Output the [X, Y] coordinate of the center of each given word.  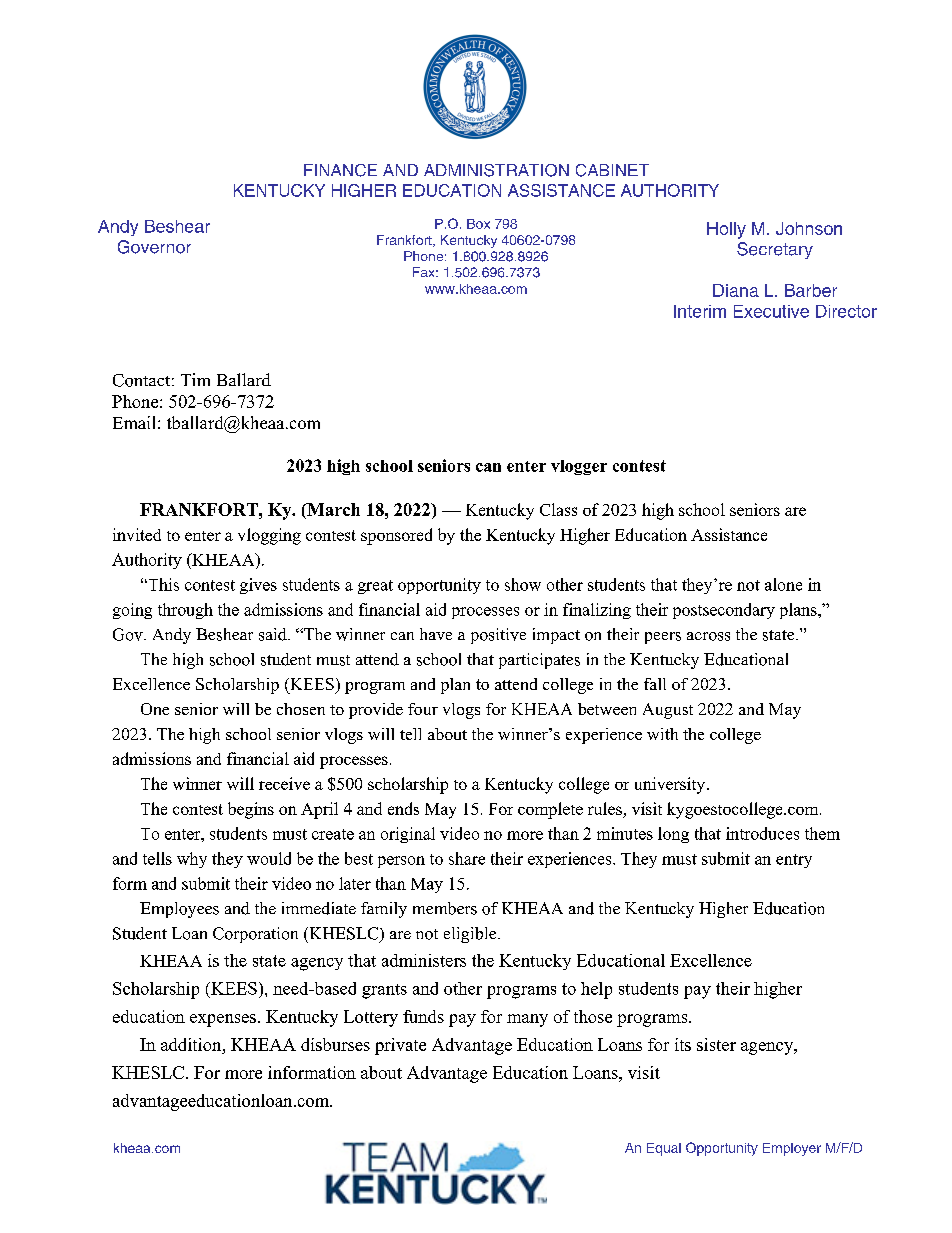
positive [498, 636]
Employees [179, 910]
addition [192, 1044]
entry [794, 861]
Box [478, 224]
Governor [154, 247]
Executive [771, 311]
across [708, 636]
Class [558, 509]
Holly [726, 230]
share [467, 858]
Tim [195, 379]
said [274, 634]
